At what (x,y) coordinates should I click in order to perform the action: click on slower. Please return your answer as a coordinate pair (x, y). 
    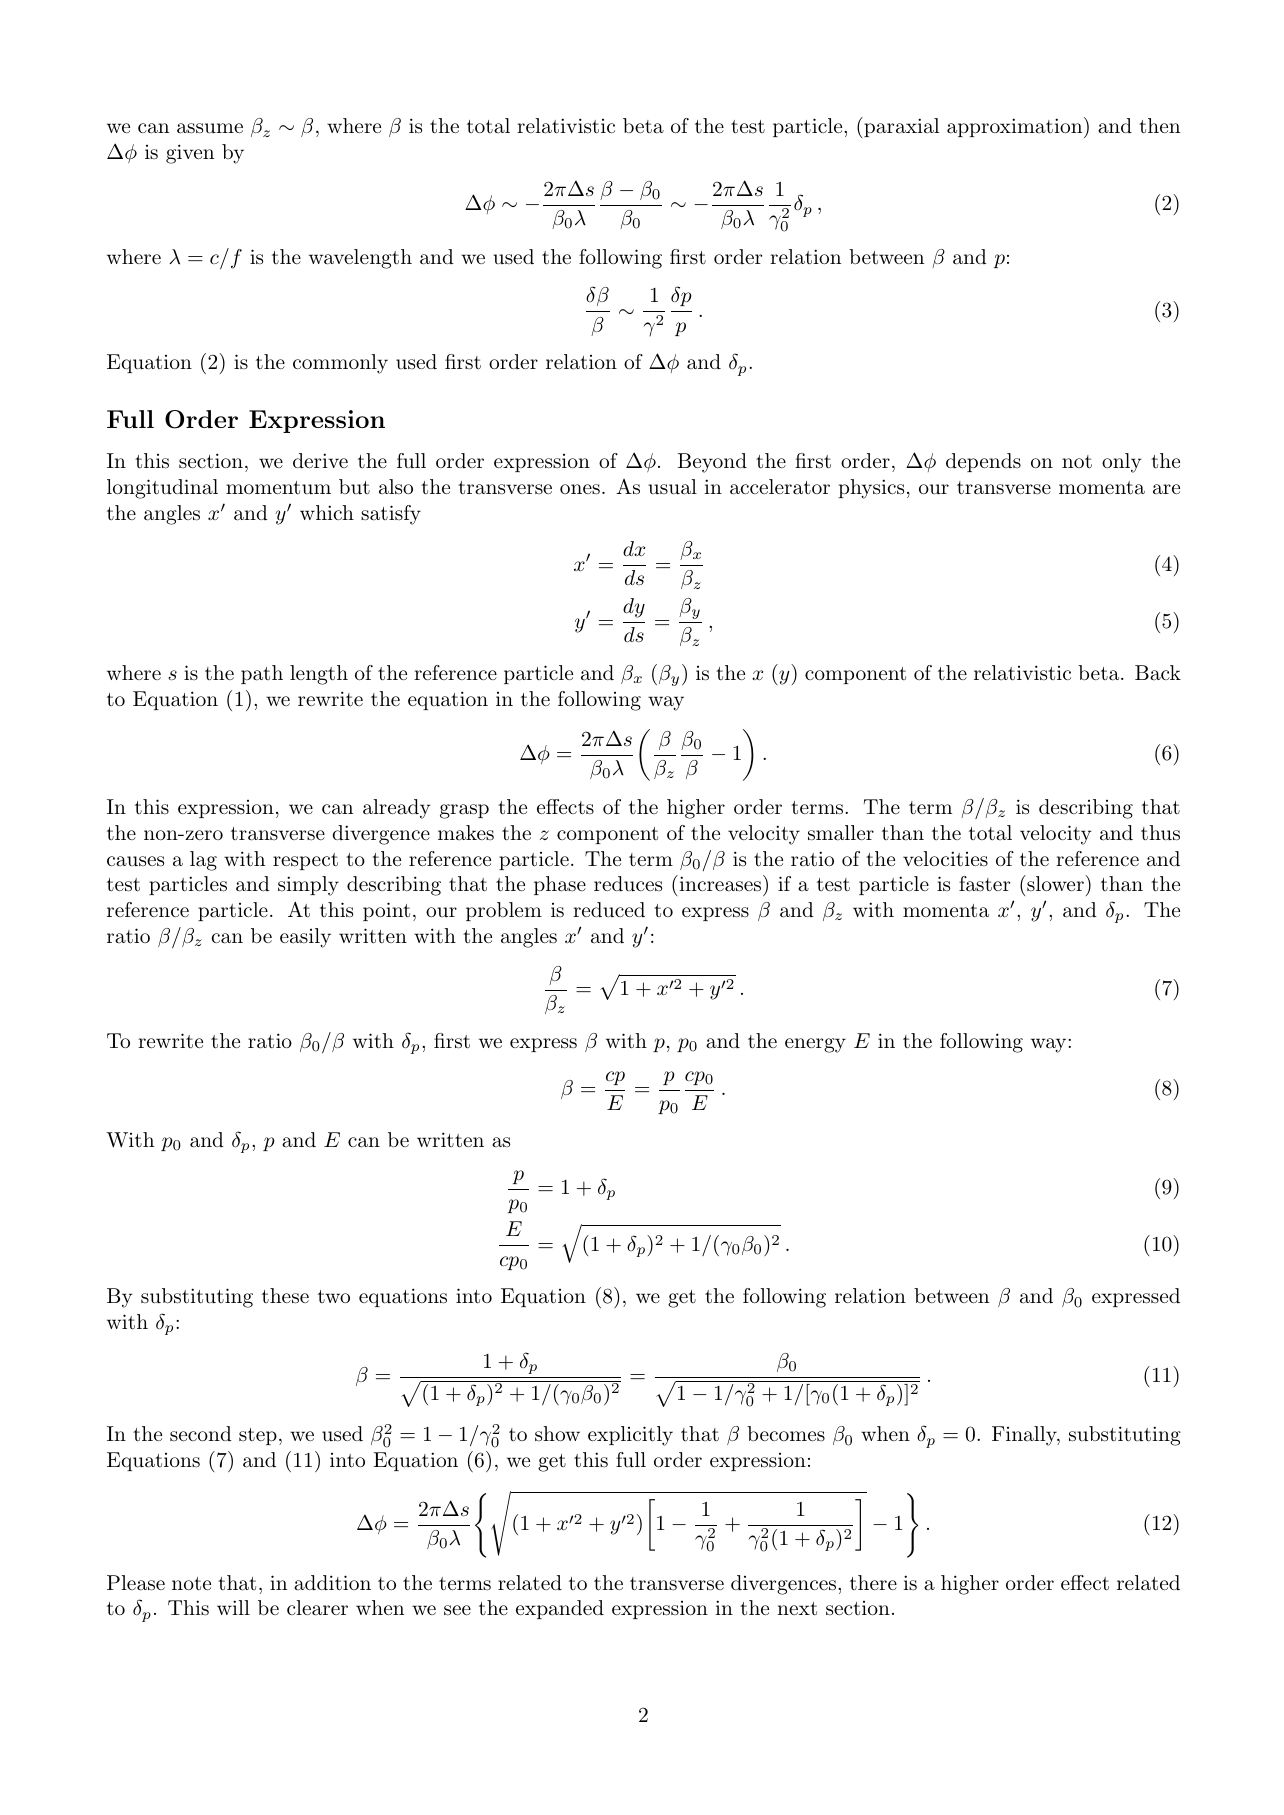
    Looking at the image, I should click on (1055, 883).
